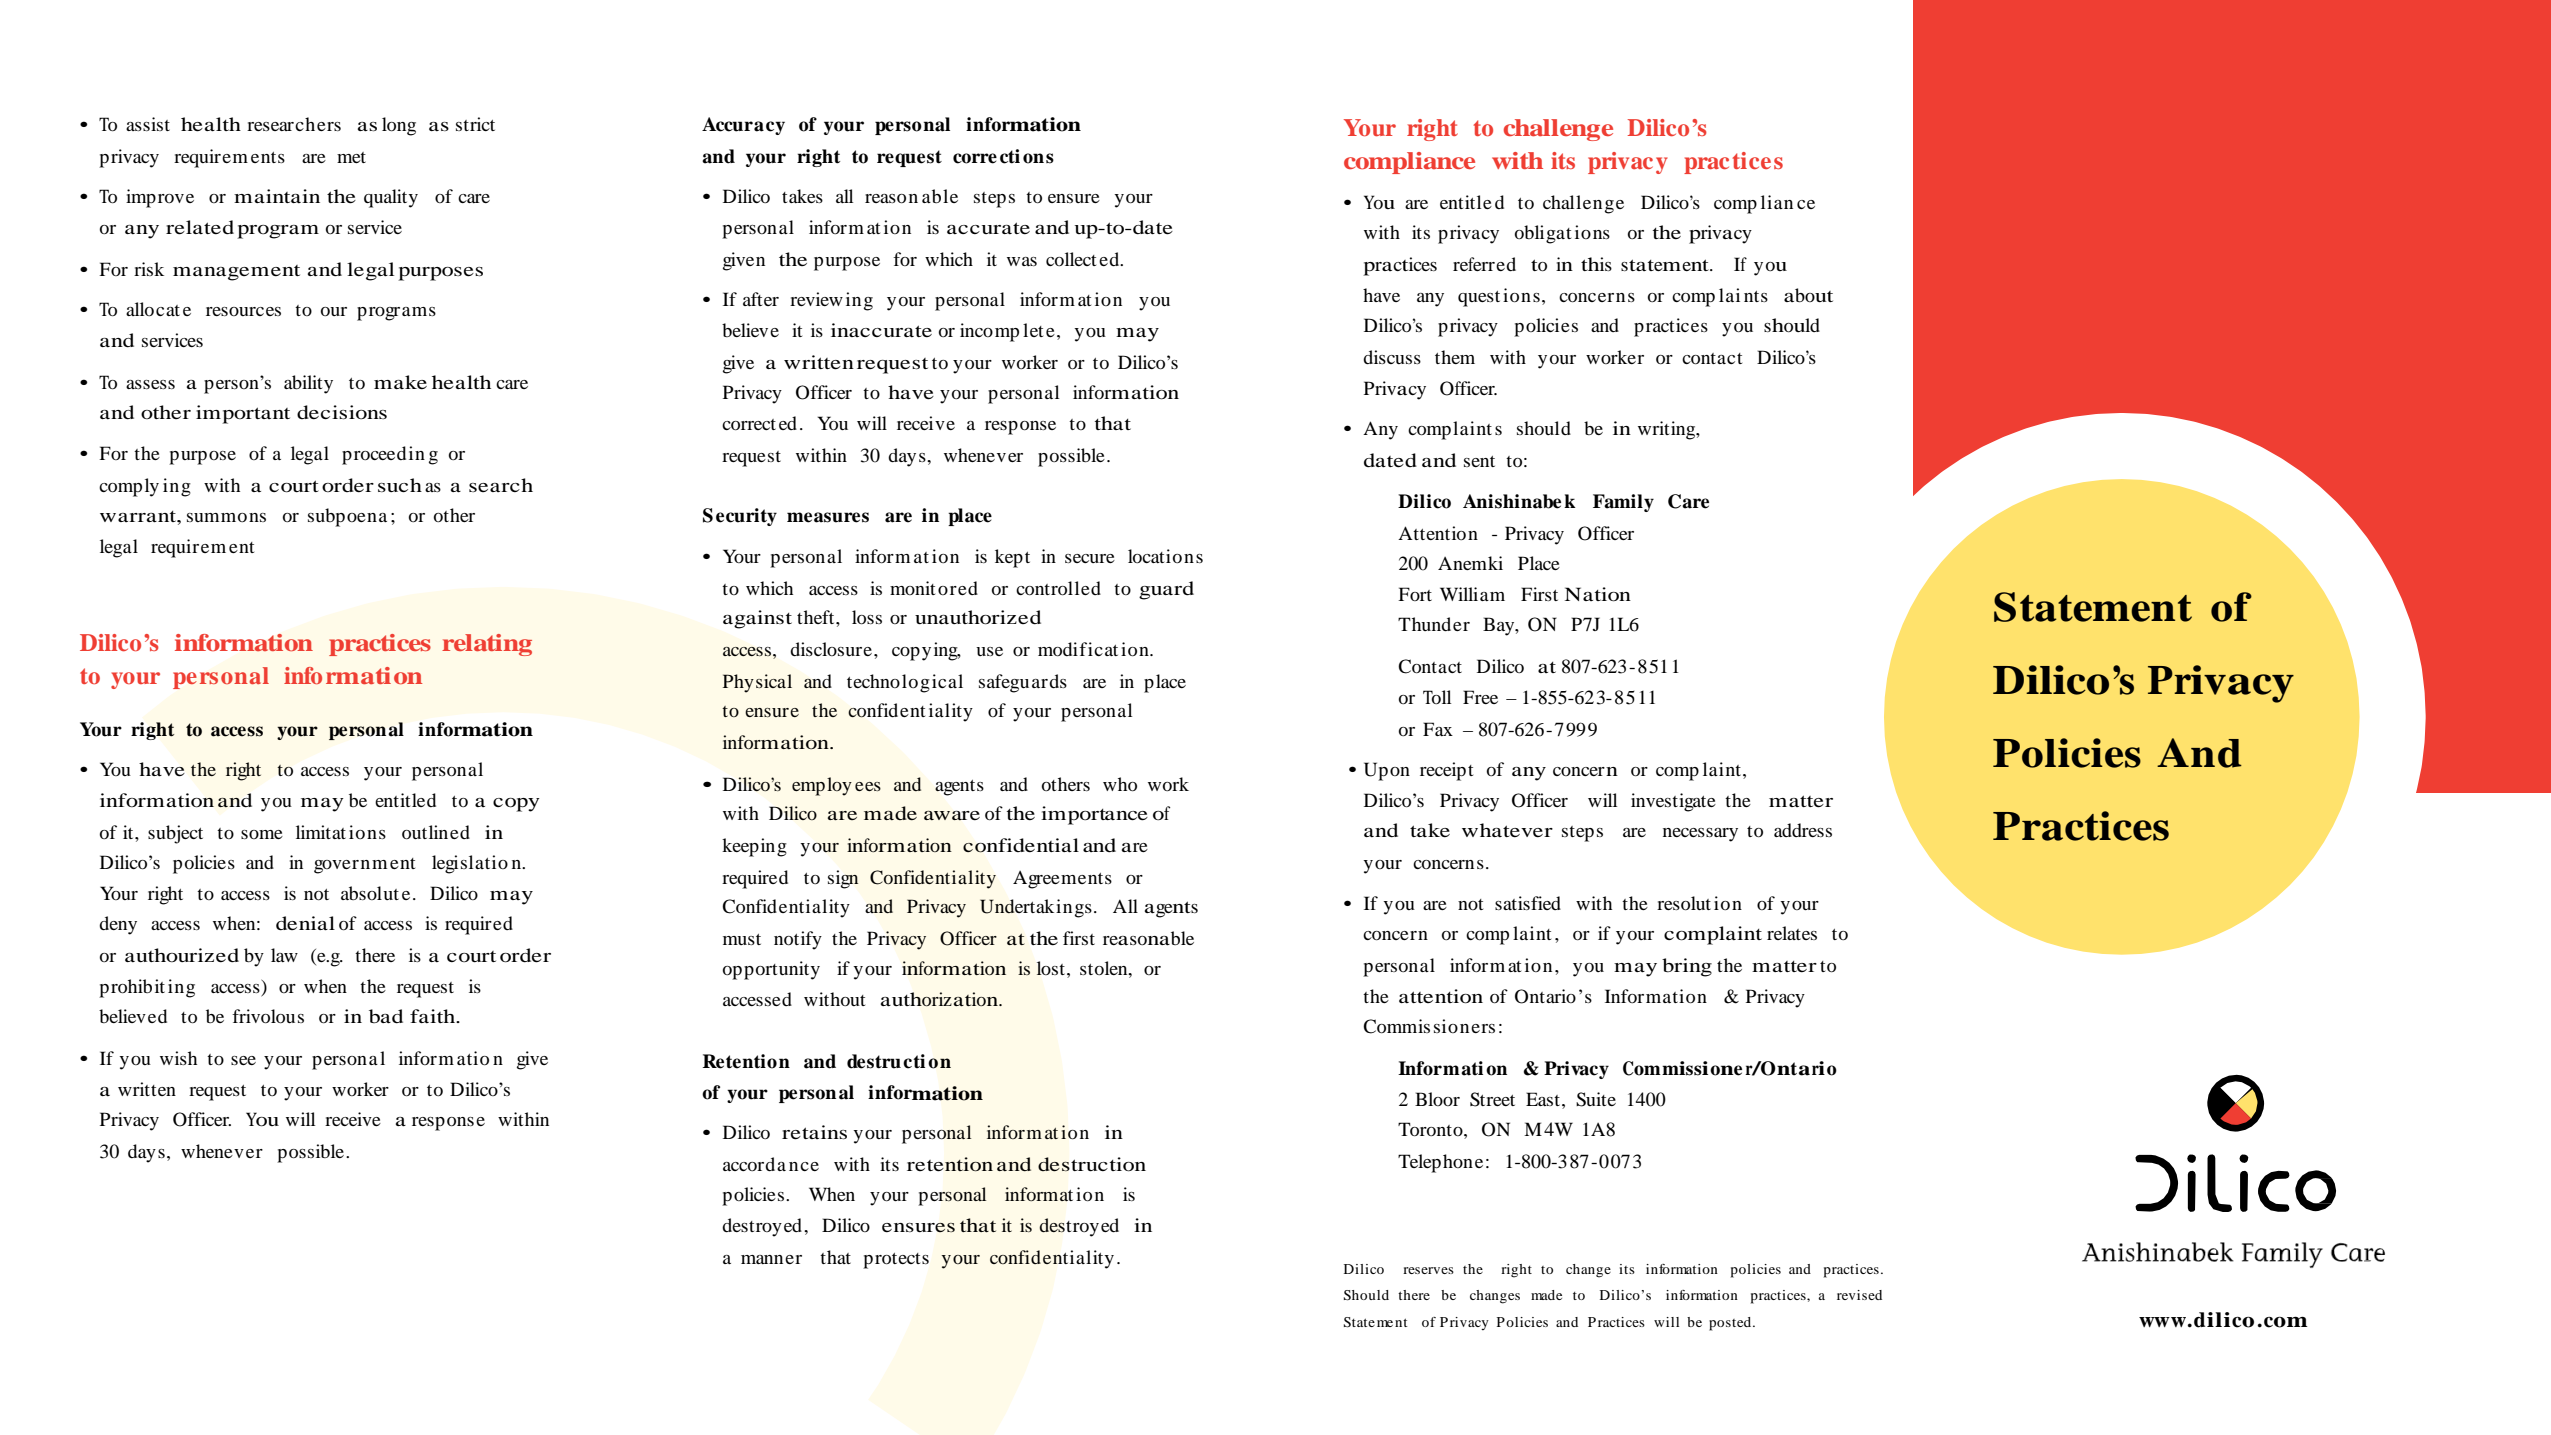  I want to click on this, so click(1596, 264).
